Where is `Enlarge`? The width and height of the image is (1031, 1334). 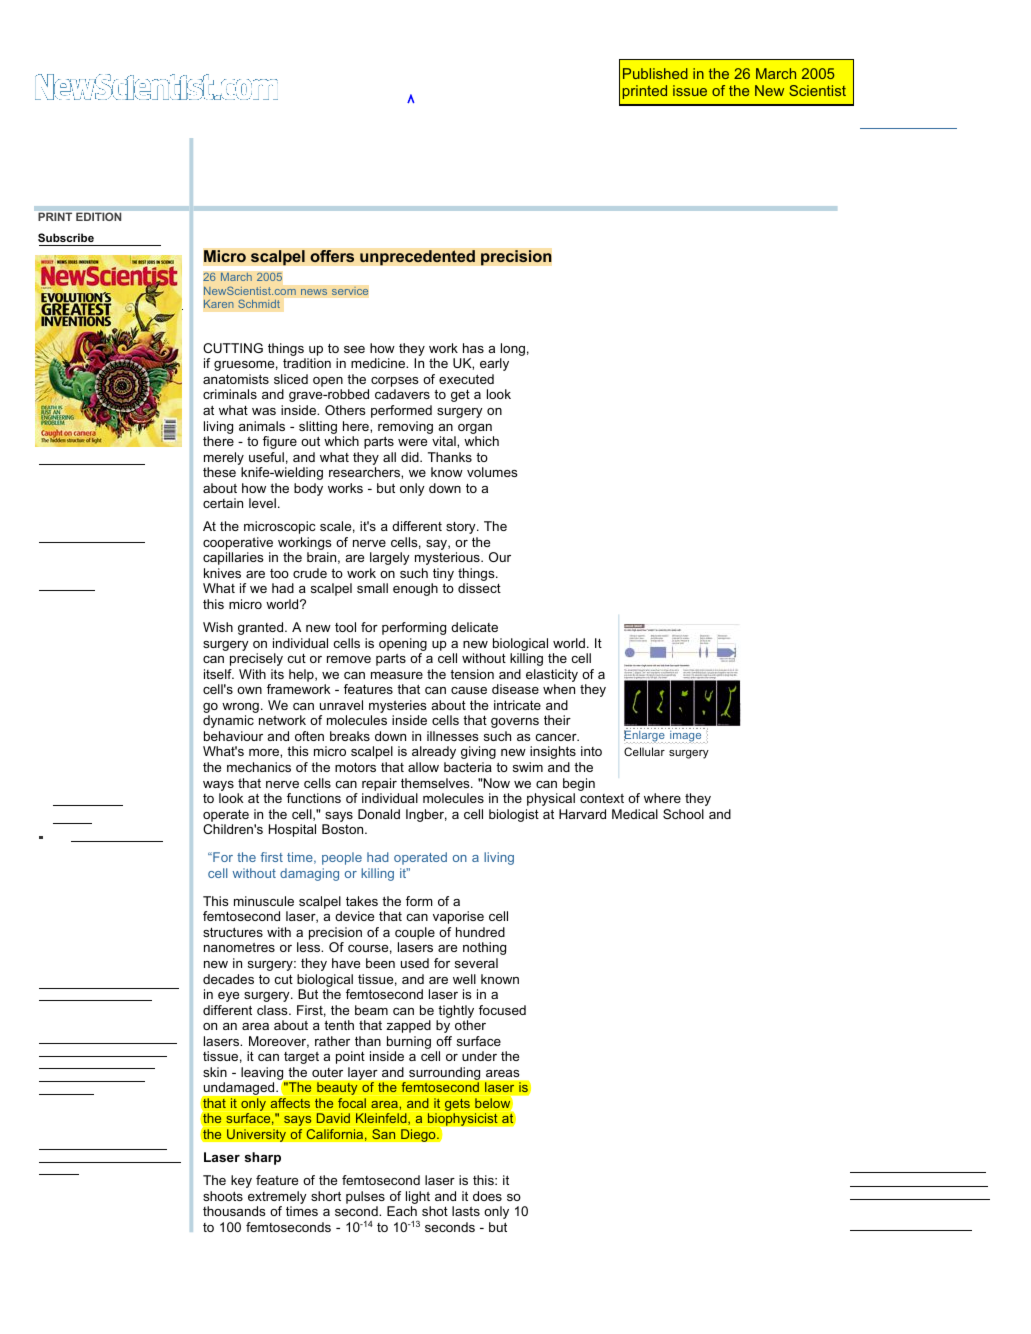
Enlarge is located at coordinates (645, 736).
